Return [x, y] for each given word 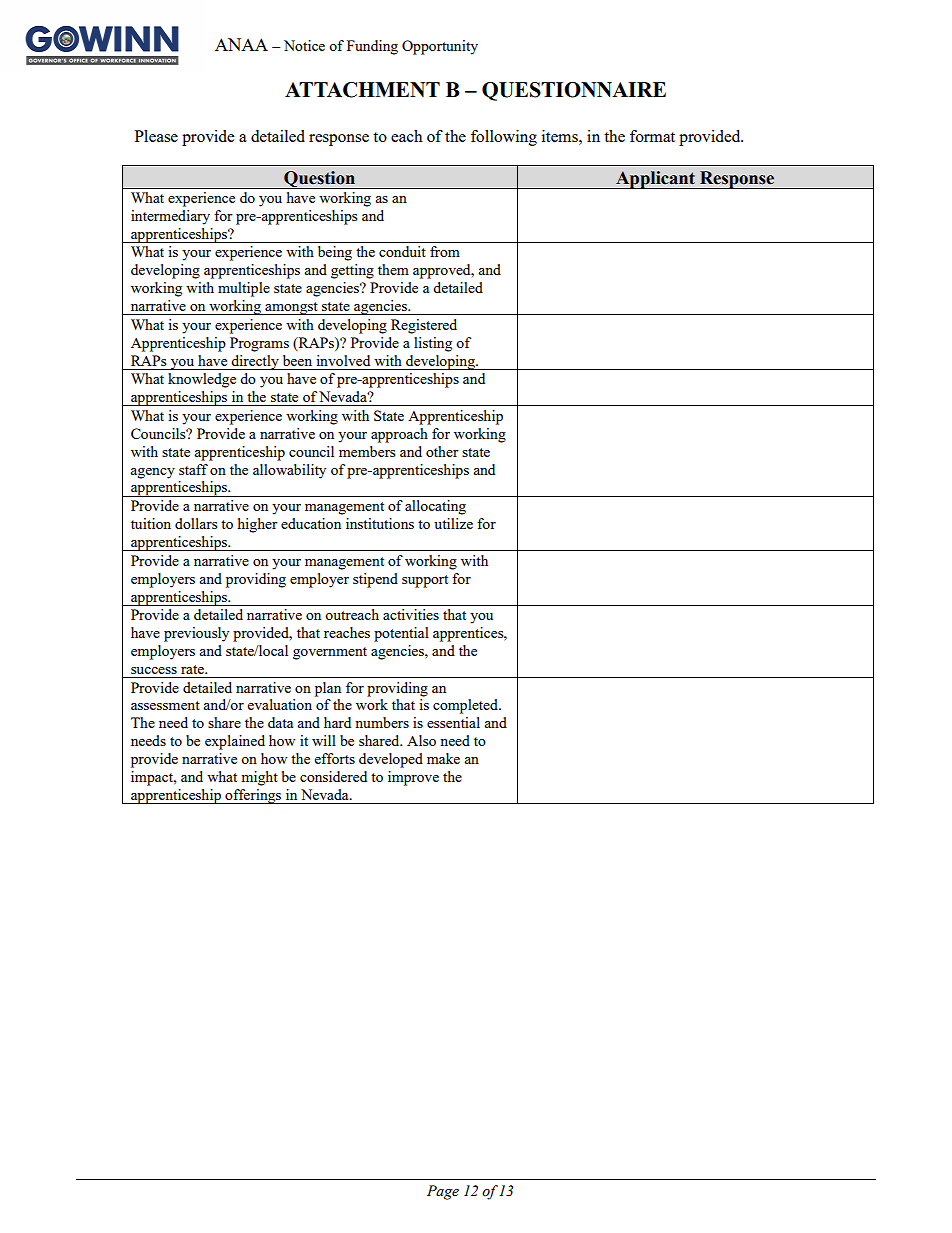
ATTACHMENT [362, 90]
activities [411, 614]
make [443, 758]
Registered [424, 326]
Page [443, 1192]
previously [196, 634]
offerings [253, 796]
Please [156, 136]
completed [466, 706]
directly [255, 362]
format [652, 136]
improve [413, 778]
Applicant [655, 180]
